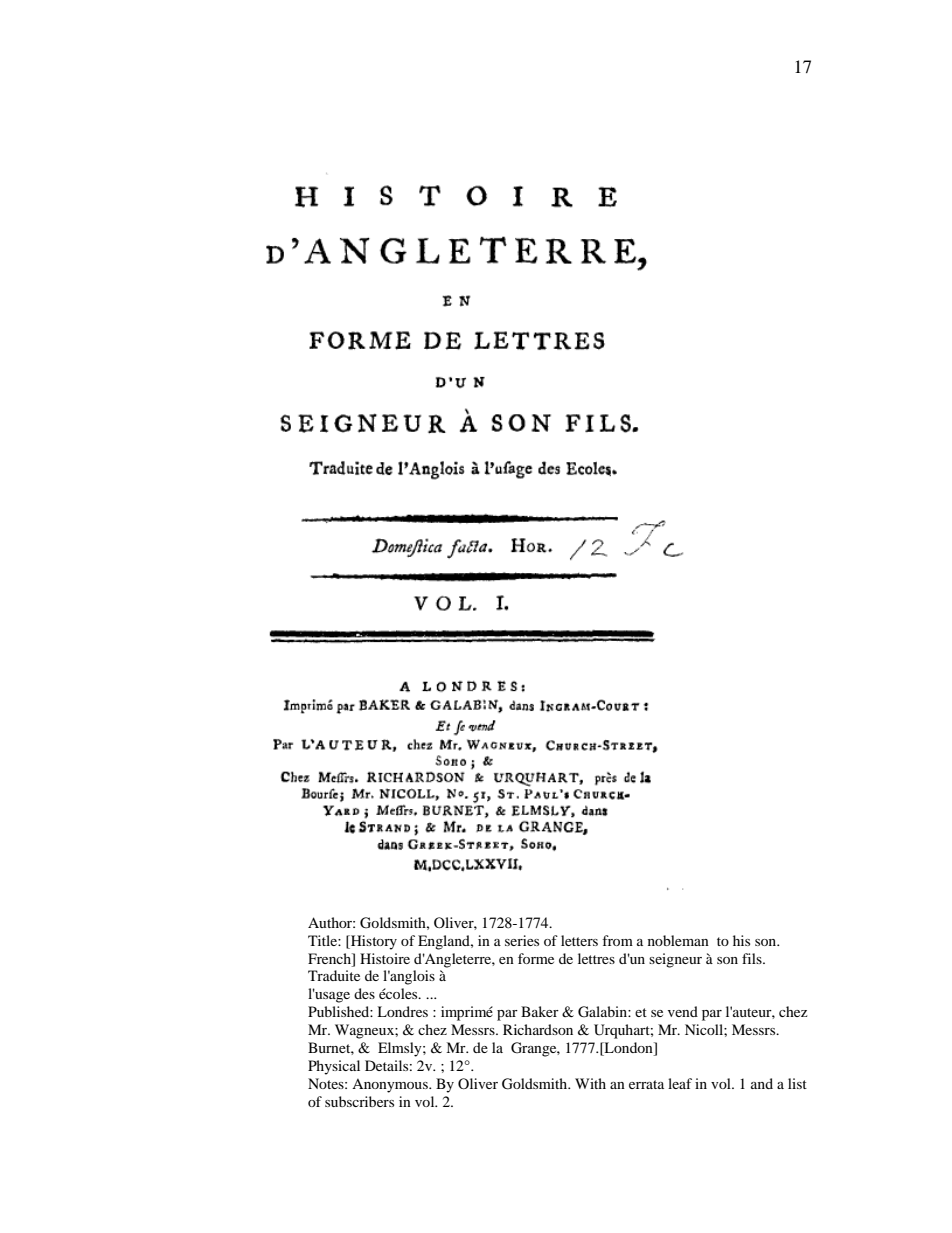 The image size is (952, 1233). I want to click on History, so click(373, 942).
